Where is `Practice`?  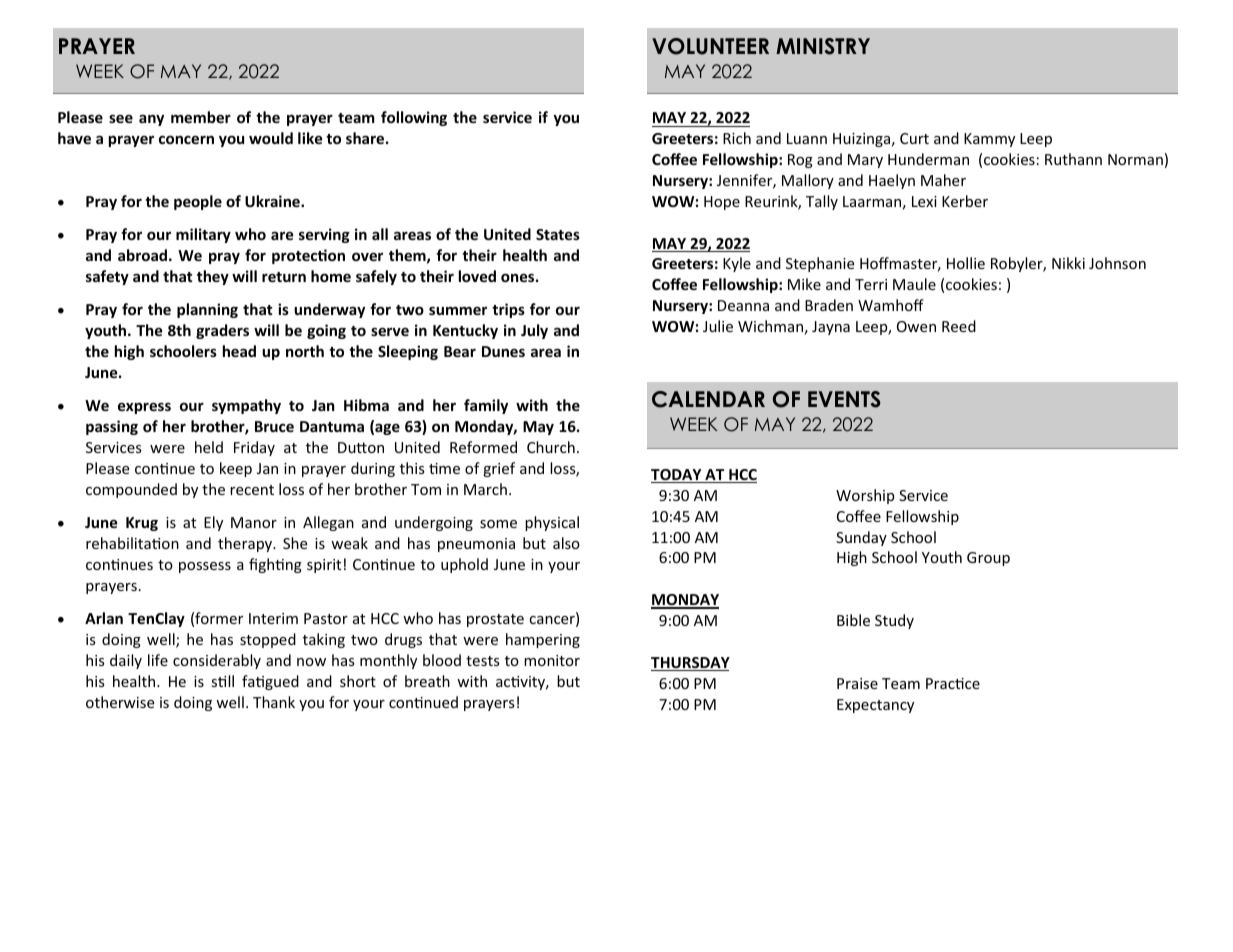
Practice is located at coordinates (953, 683).
